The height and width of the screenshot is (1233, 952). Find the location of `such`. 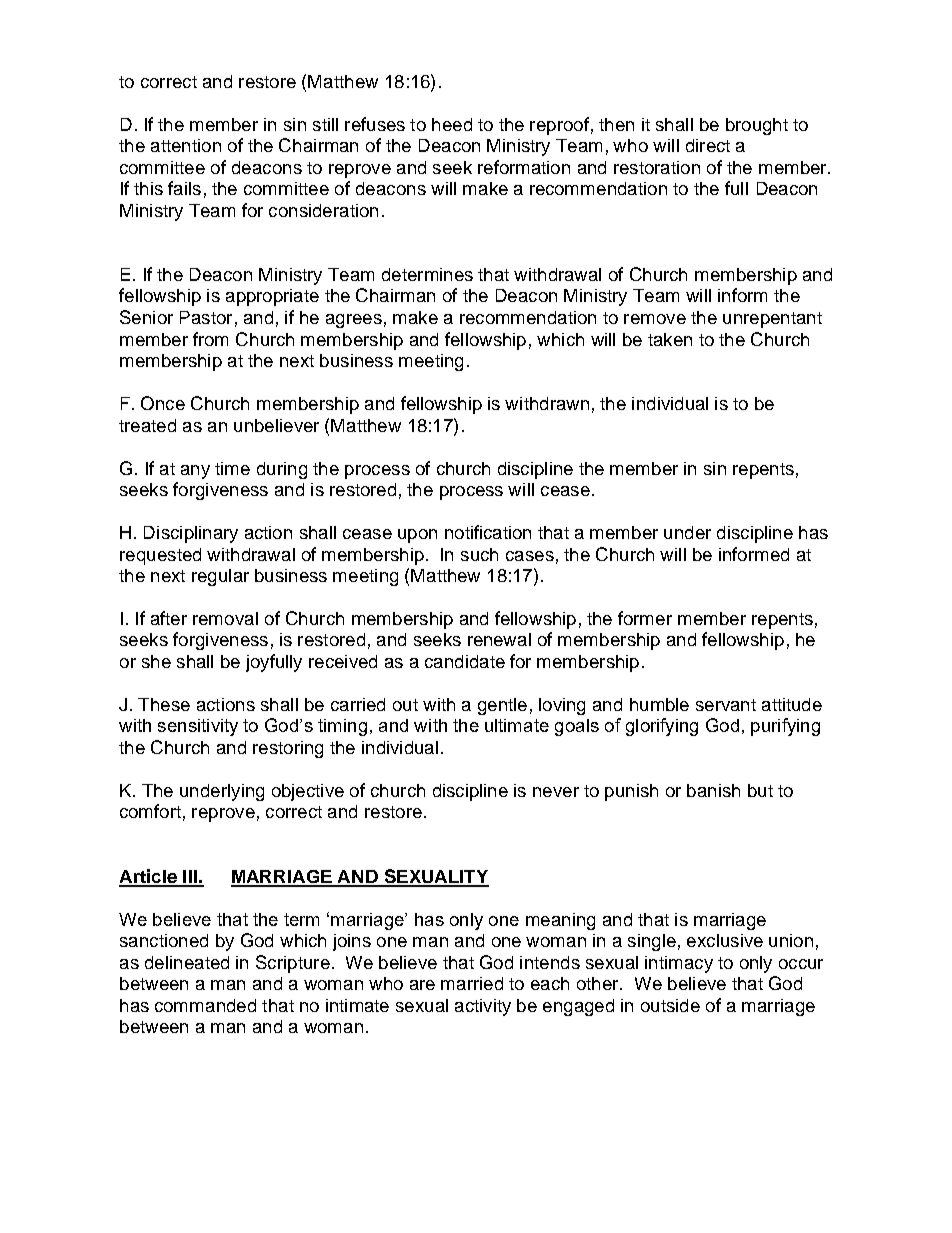

such is located at coordinates (479, 554).
